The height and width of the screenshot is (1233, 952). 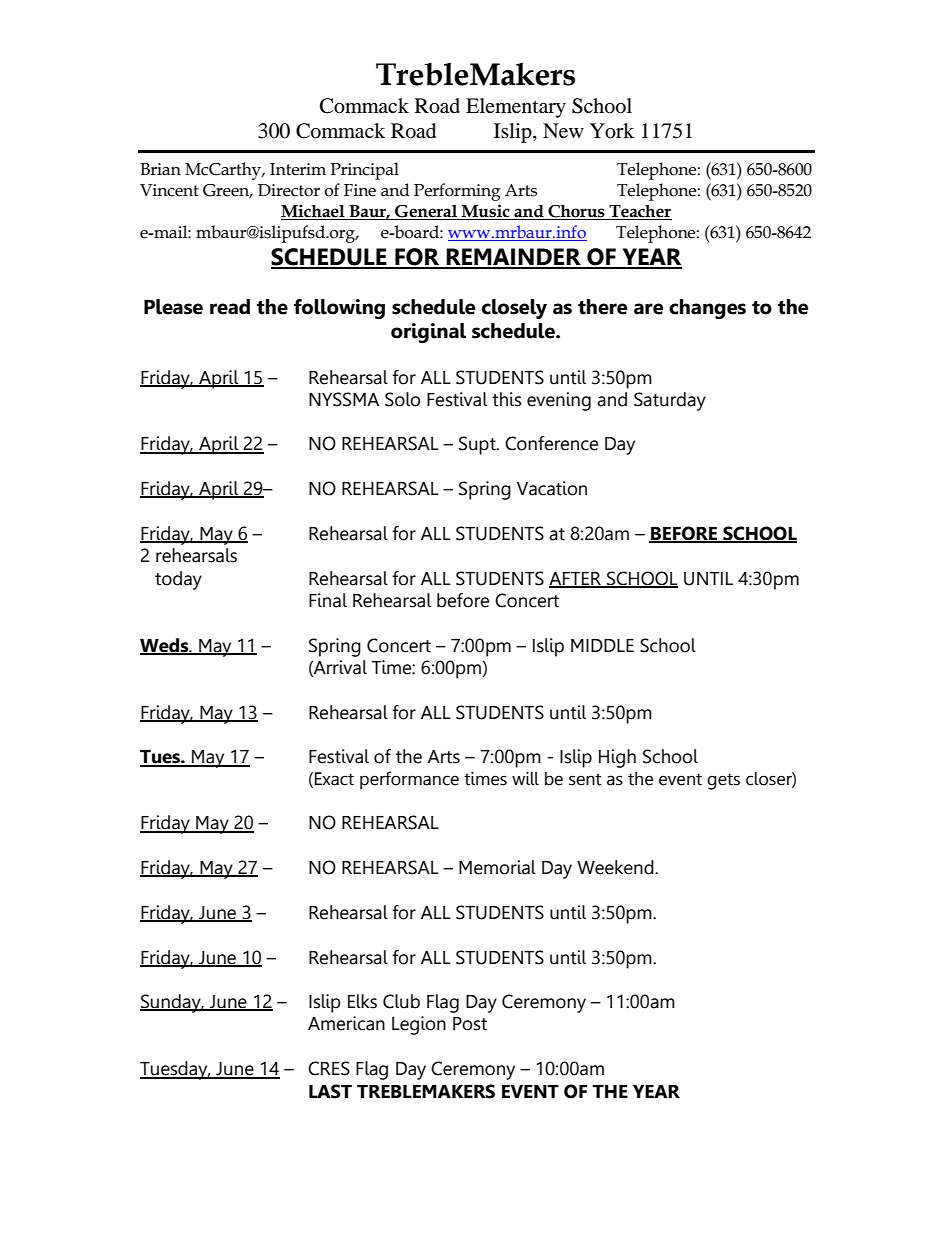 I want to click on Performing, so click(x=457, y=192).
